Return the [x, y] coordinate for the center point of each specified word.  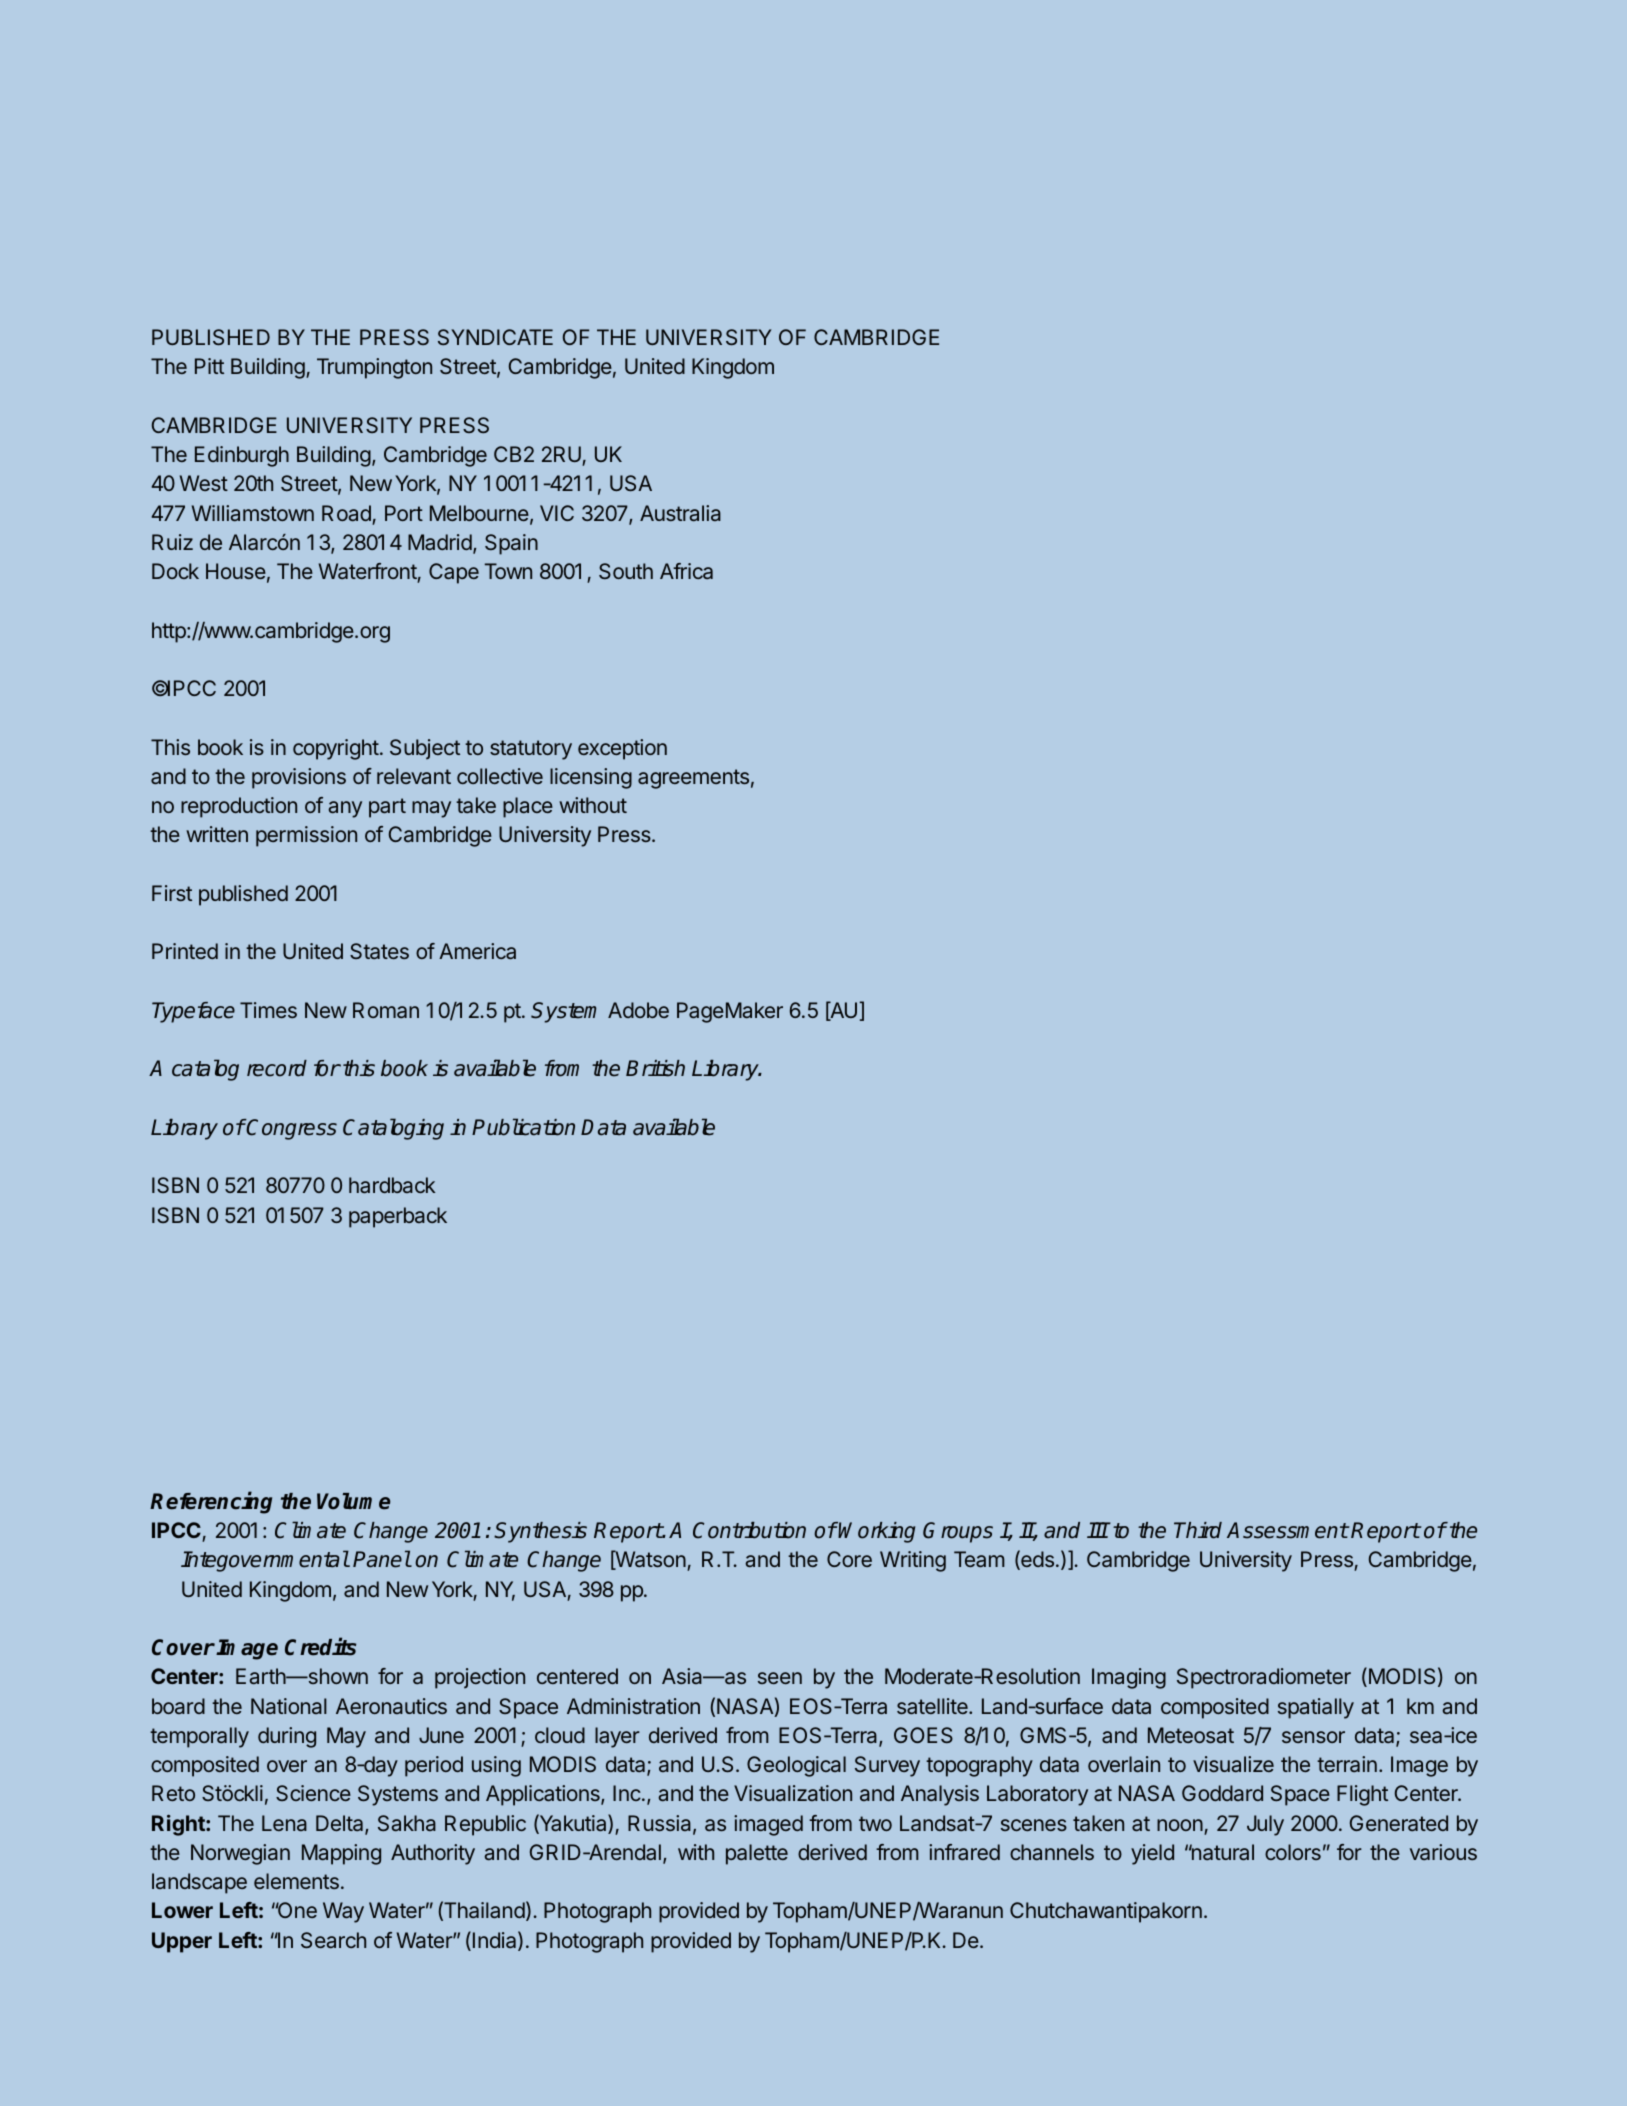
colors [1293, 1852]
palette [757, 1854]
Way [343, 1912]
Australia [680, 513]
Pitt [209, 366]
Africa [686, 571]
